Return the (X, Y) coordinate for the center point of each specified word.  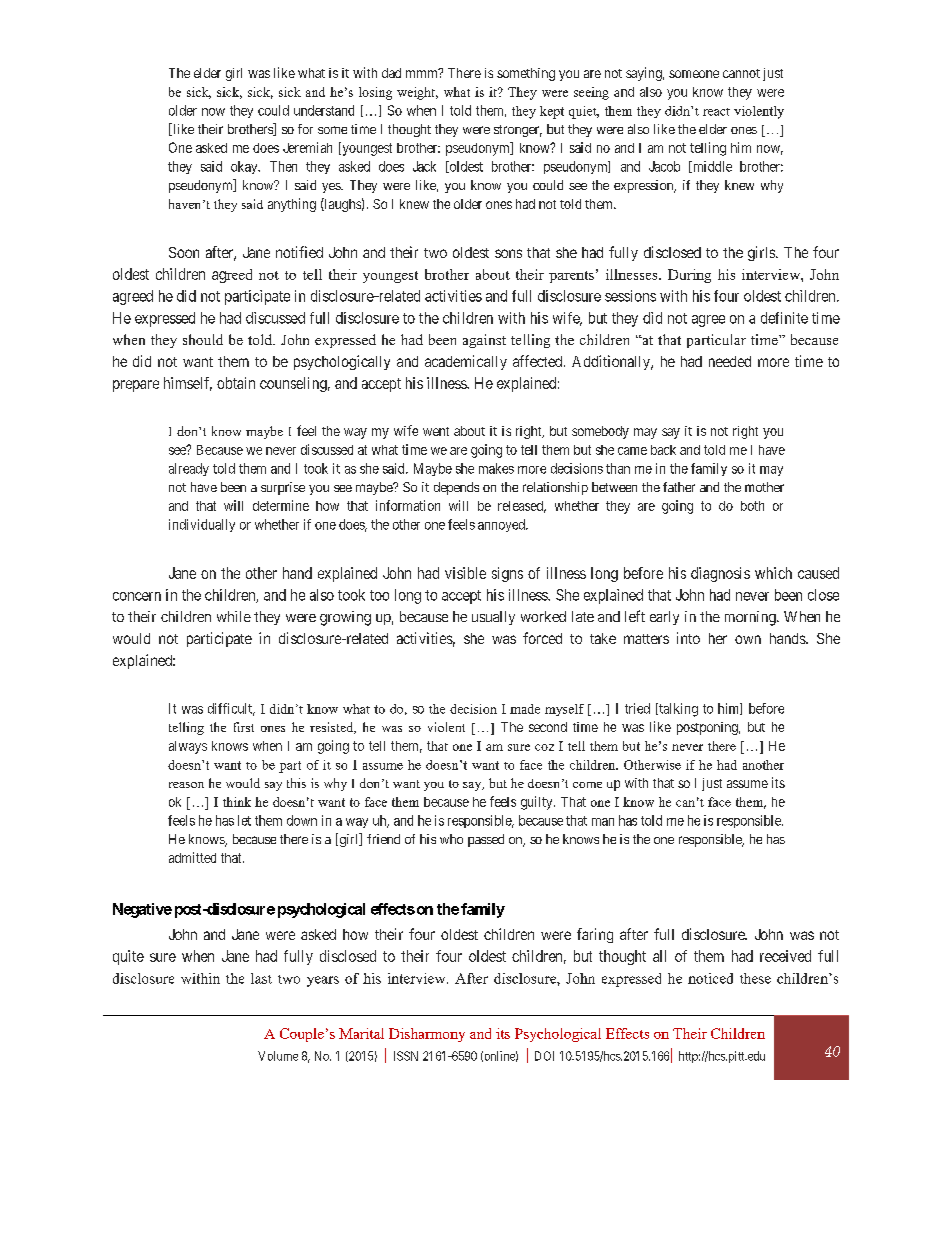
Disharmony (427, 1035)
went (436, 431)
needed (730, 361)
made (525, 709)
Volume (278, 1056)
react (716, 112)
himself (188, 384)
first (244, 727)
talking (677, 710)
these (755, 978)
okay (245, 167)
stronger (518, 131)
